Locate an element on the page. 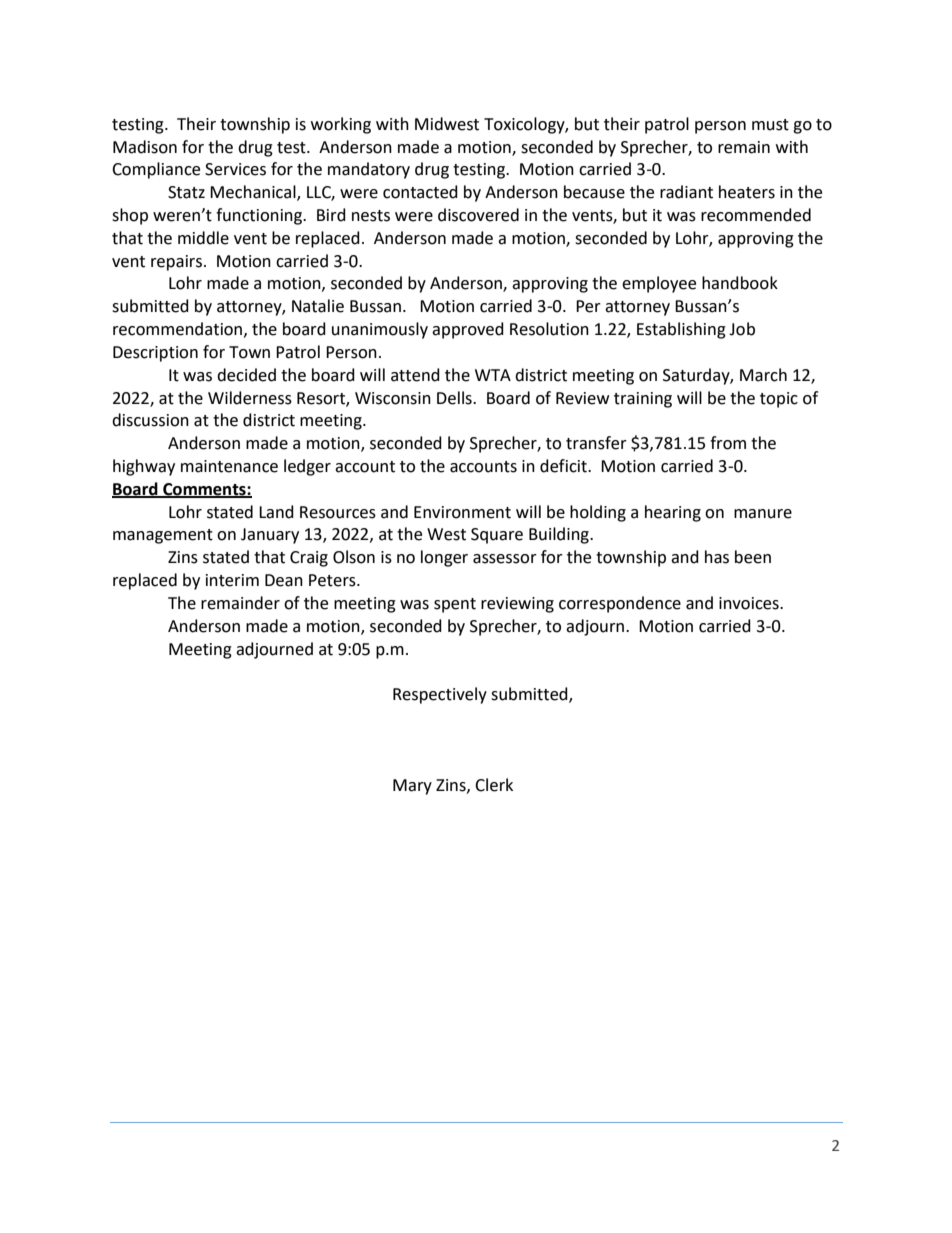 The width and height of the page is (952, 1233). Services is located at coordinates (235, 169).
